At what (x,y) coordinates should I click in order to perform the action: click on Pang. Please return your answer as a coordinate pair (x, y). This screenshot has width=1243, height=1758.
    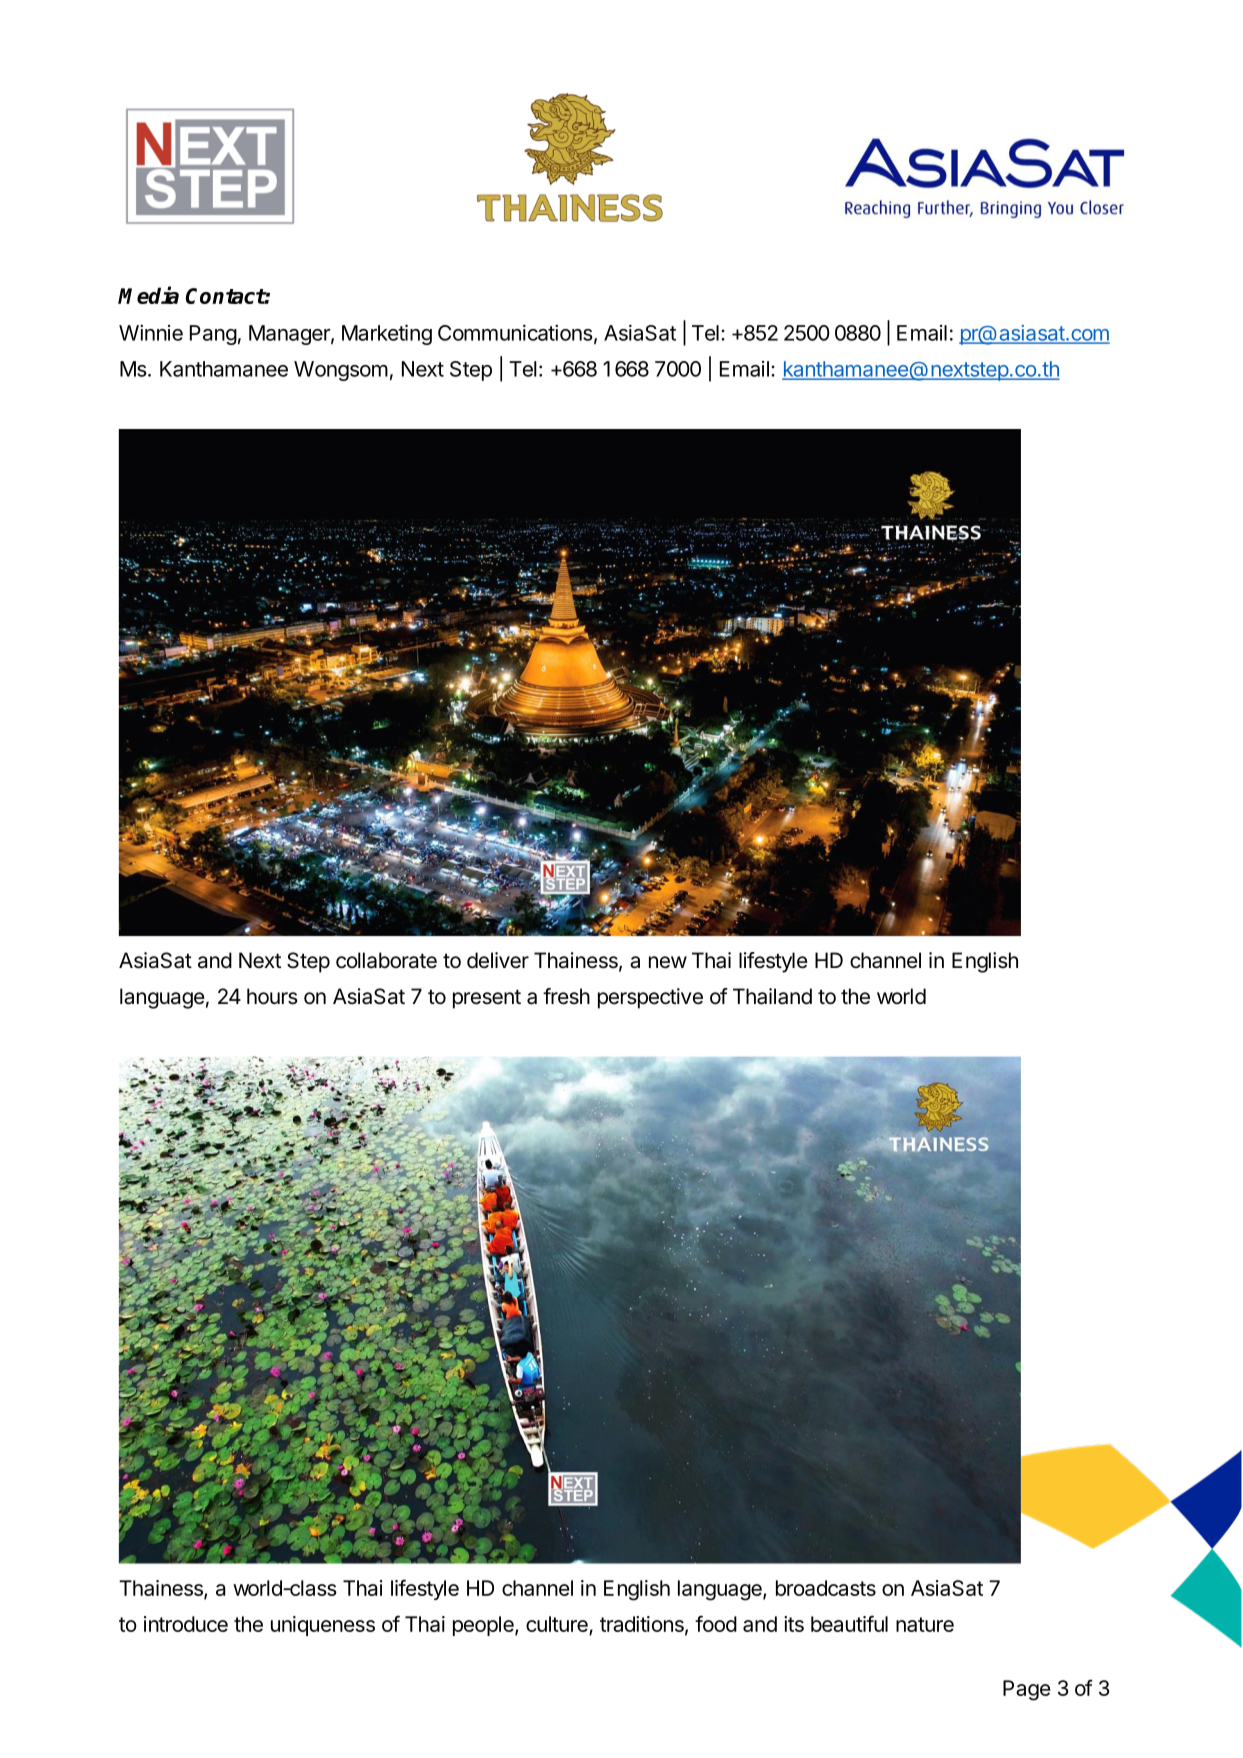
    Looking at the image, I should click on (213, 335).
